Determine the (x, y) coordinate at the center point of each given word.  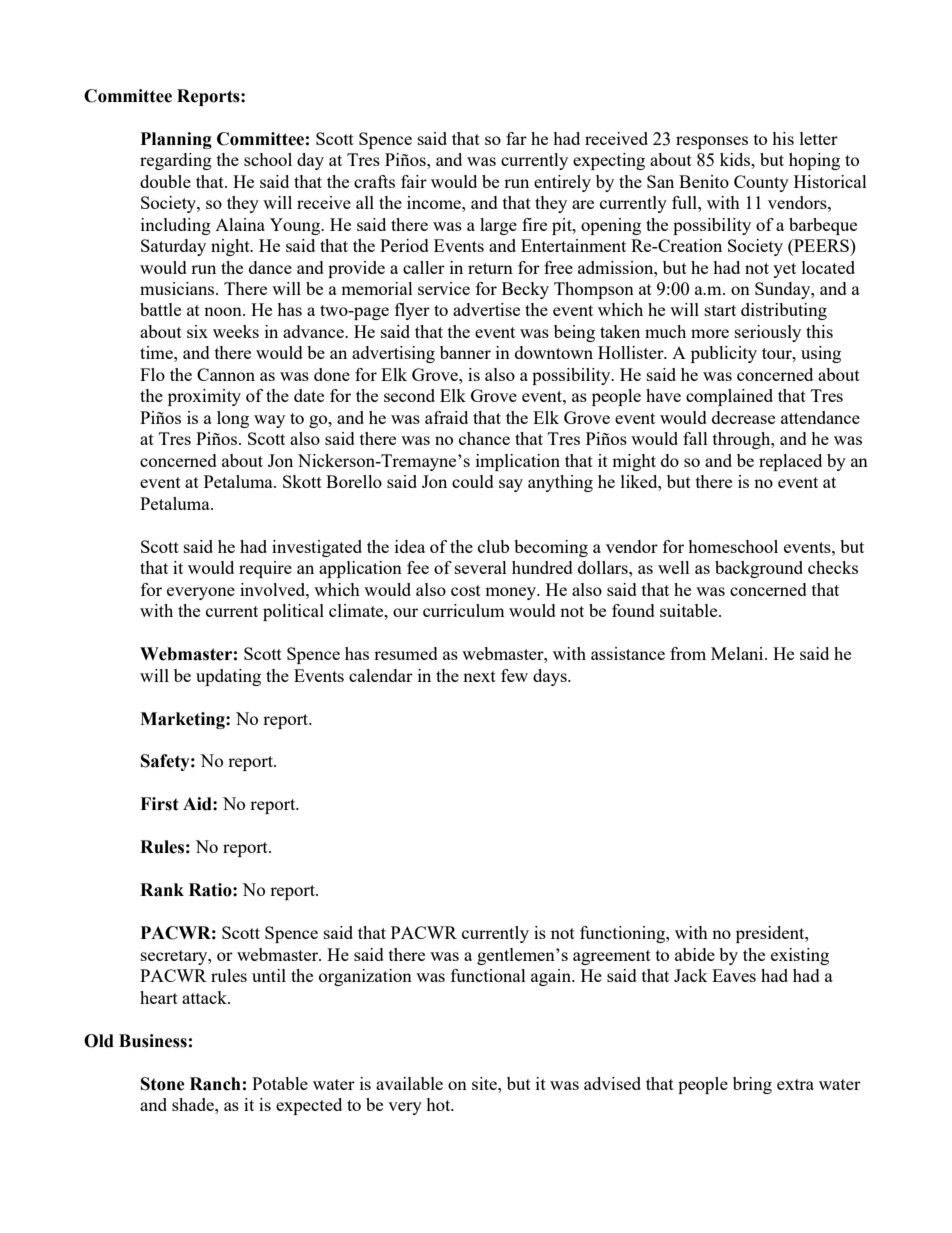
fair (414, 181)
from (688, 653)
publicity (724, 354)
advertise (486, 309)
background (759, 569)
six (197, 331)
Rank (162, 890)
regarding (176, 161)
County (761, 183)
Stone (163, 1084)
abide (695, 954)
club (493, 546)
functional (488, 975)
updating (228, 677)
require (265, 569)
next (479, 676)
